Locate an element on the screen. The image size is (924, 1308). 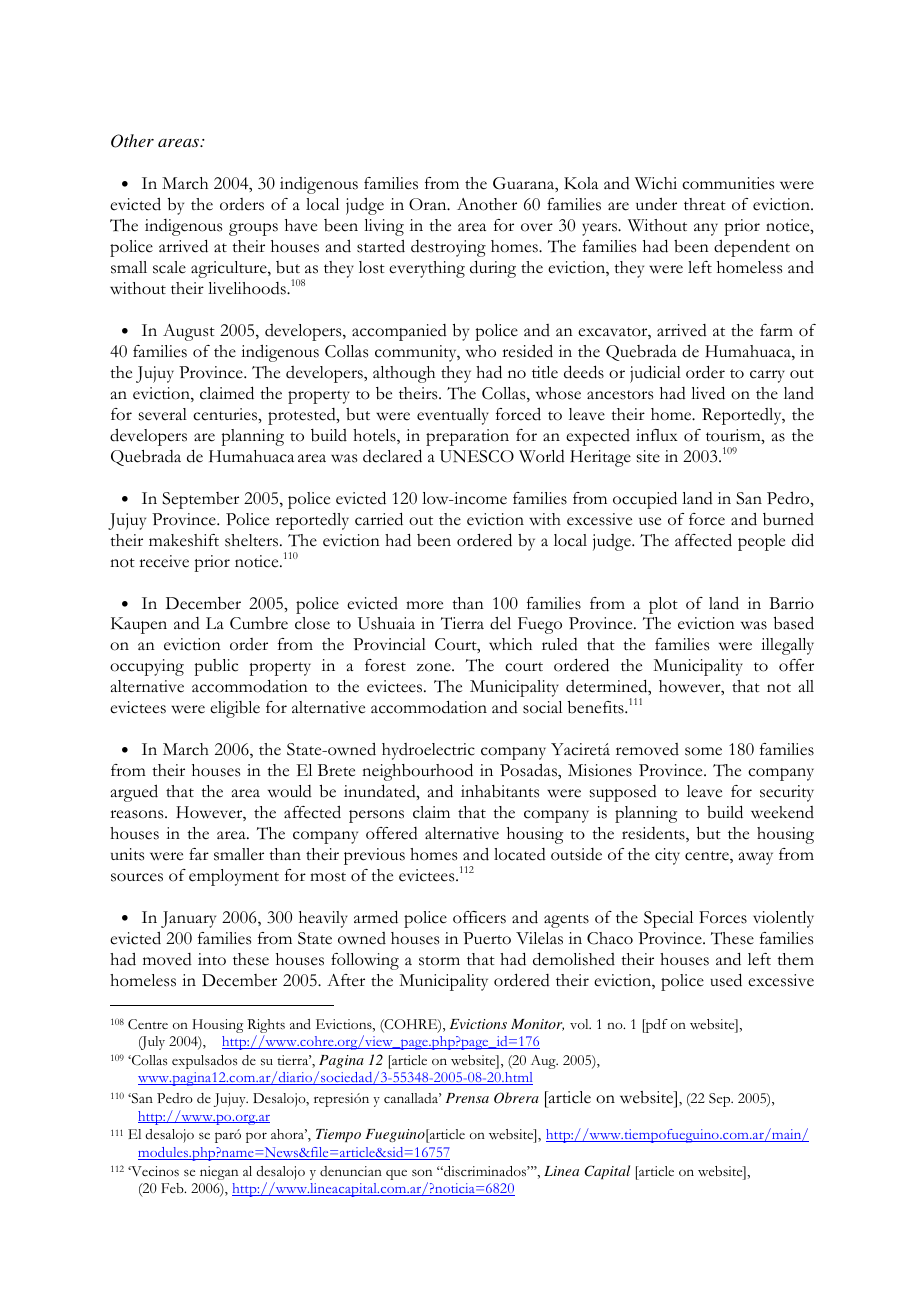
carried is located at coordinates (379, 519).
